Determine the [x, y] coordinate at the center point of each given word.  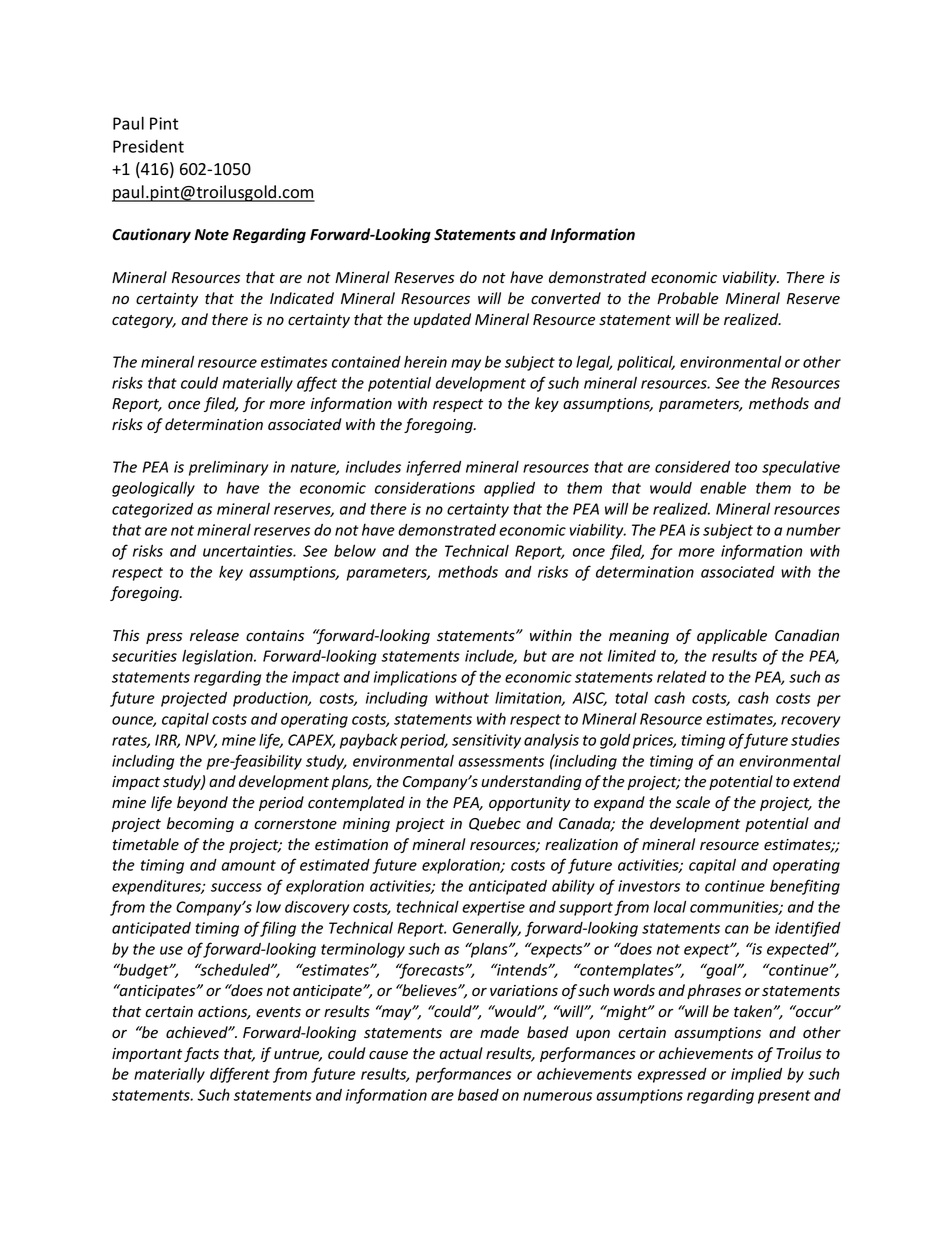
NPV [201, 741]
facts [201, 1054]
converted [566, 298]
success [236, 887]
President [148, 146]
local [670, 906]
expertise [493, 908]
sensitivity [486, 741]
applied [509, 489]
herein [425, 362]
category [144, 321]
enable [723, 488]
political [646, 363]
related [682, 677]
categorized [152, 510]
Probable [688, 298]
